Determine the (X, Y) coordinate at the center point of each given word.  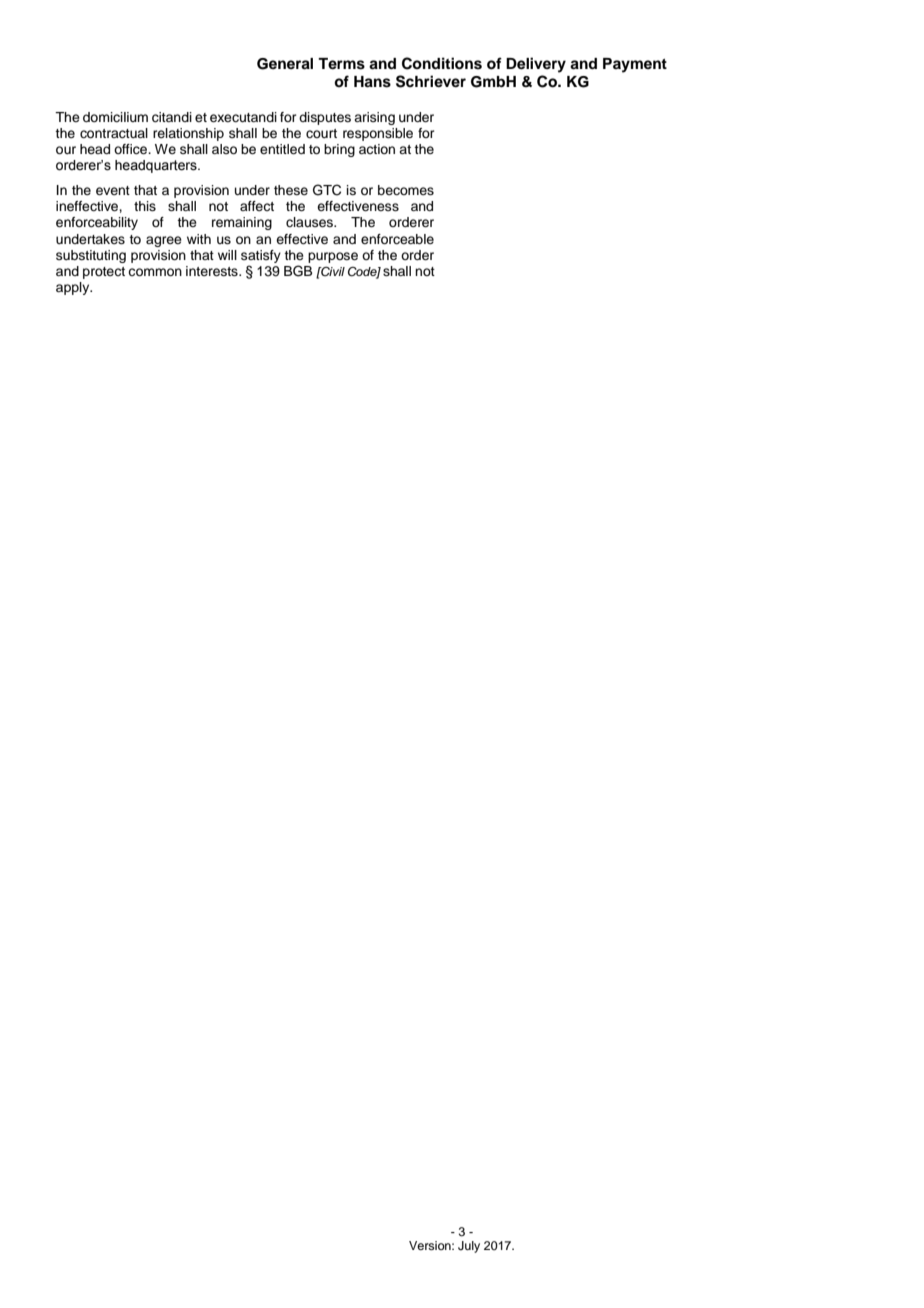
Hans (372, 82)
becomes (406, 190)
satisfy (261, 256)
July (469, 1247)
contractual (114, 133)
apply (74, 288)
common (155, 272)
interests (213, 271)
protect (104, 273)
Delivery (536, 65)
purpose (333, 257)
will (227, 255)
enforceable (397, 239)
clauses (311, 222)
